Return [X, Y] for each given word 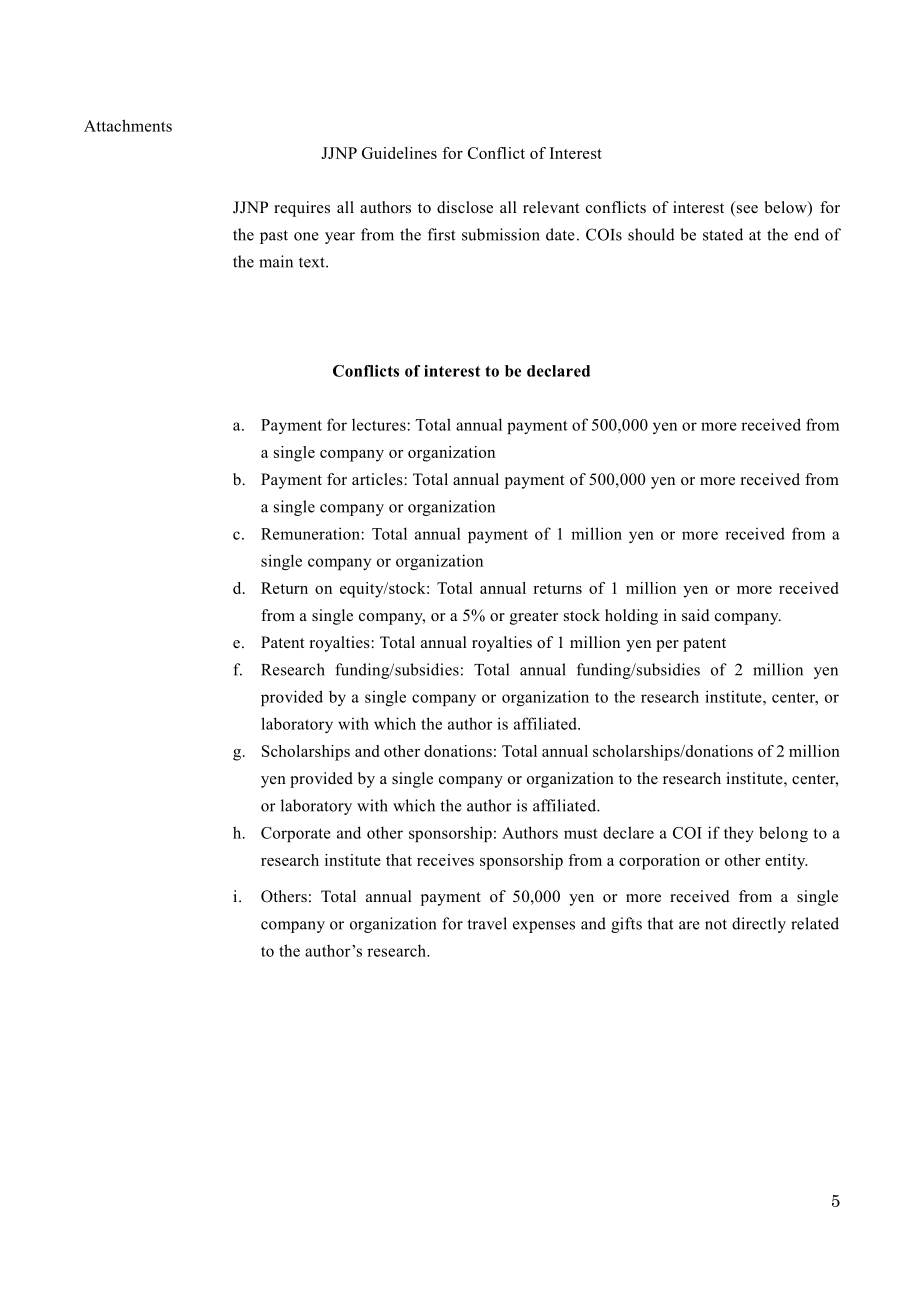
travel [487, 923]
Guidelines [399, 153]
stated [723, 234]
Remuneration [311, 533]
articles [378, 479]
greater [534, 618]
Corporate [296, 834]
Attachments [128, 125]
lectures [380, 425]
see [746, 210]
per [667, 646]
